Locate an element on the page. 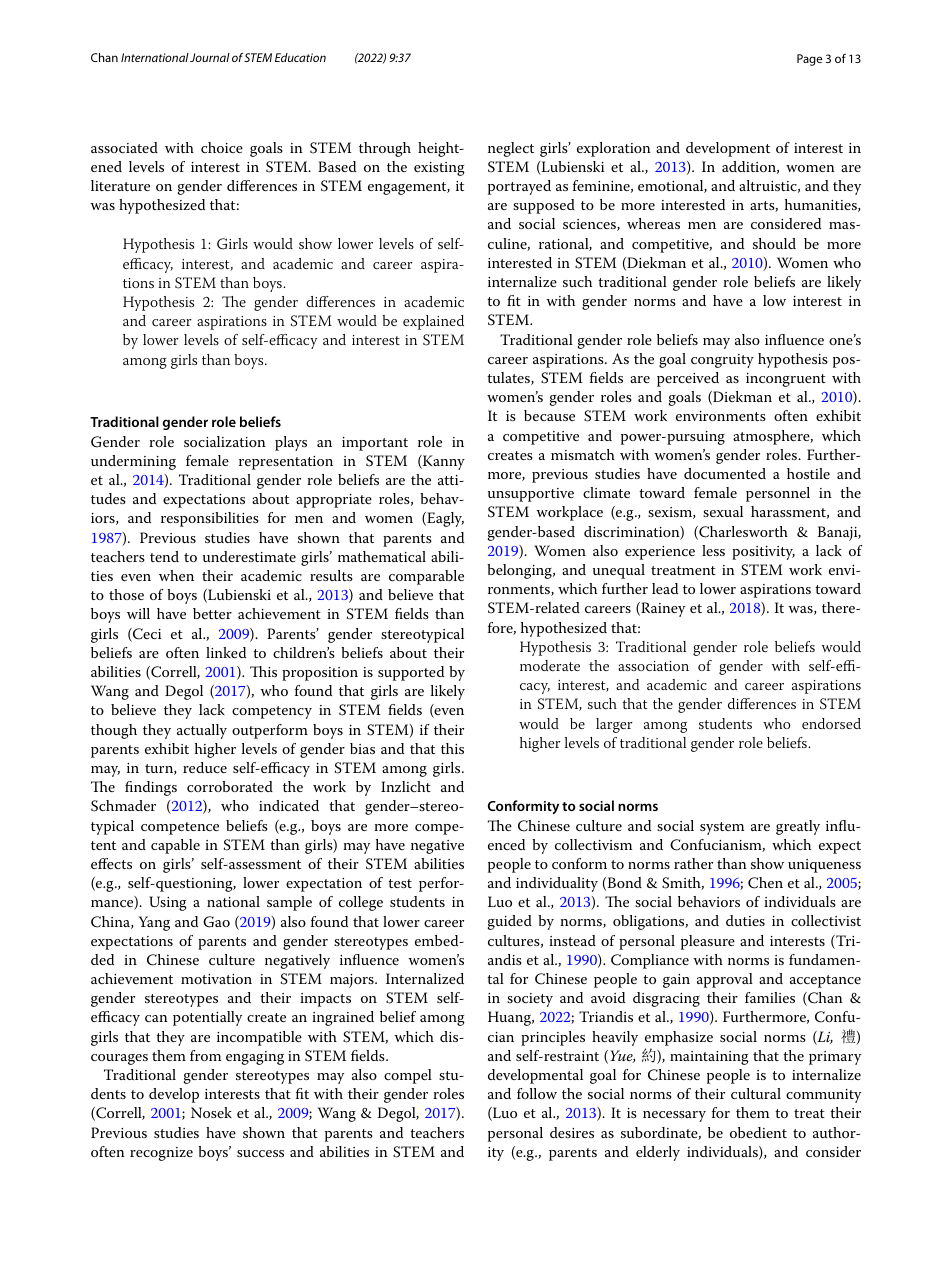 The image size is (952, 1265). follow is located at coordinates (537, 1093).
